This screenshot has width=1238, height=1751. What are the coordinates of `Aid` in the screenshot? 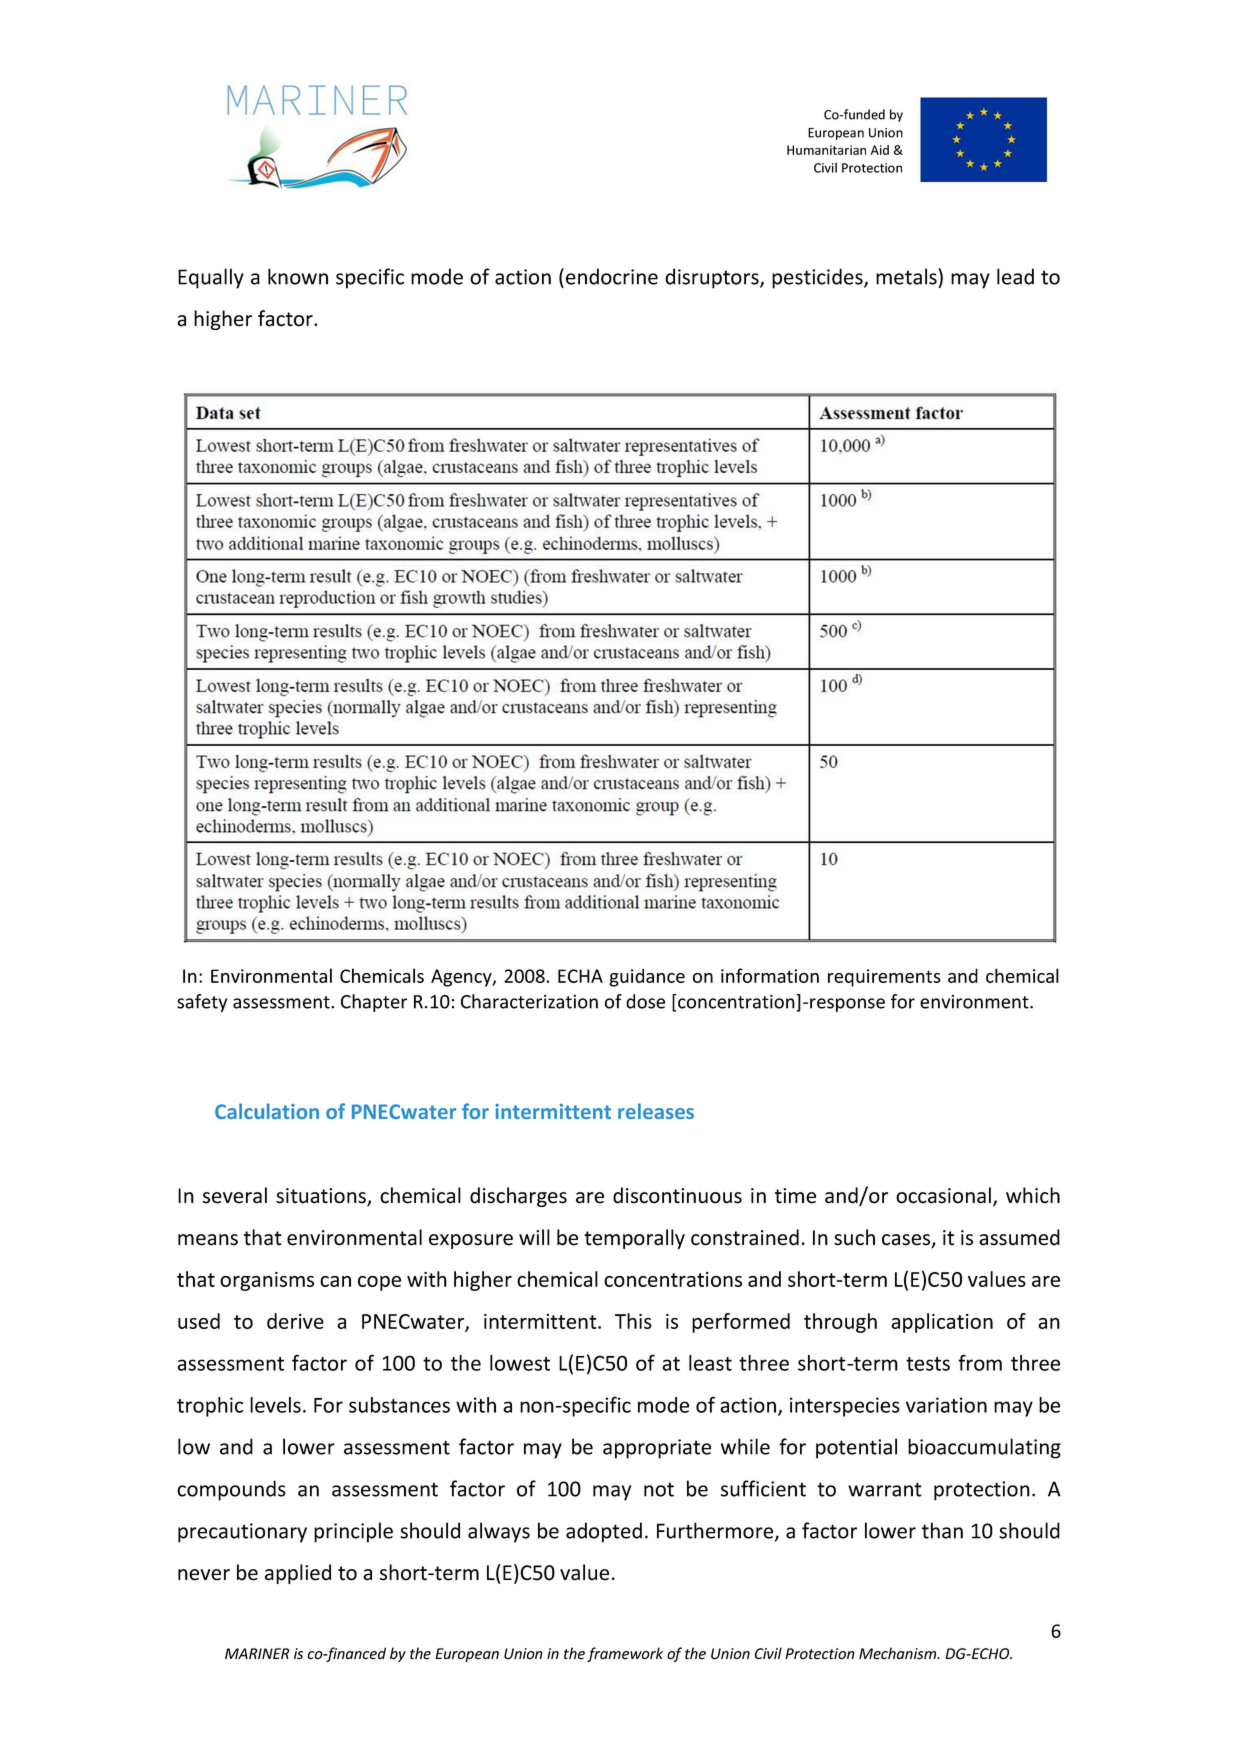 It's located at (880, 150).
